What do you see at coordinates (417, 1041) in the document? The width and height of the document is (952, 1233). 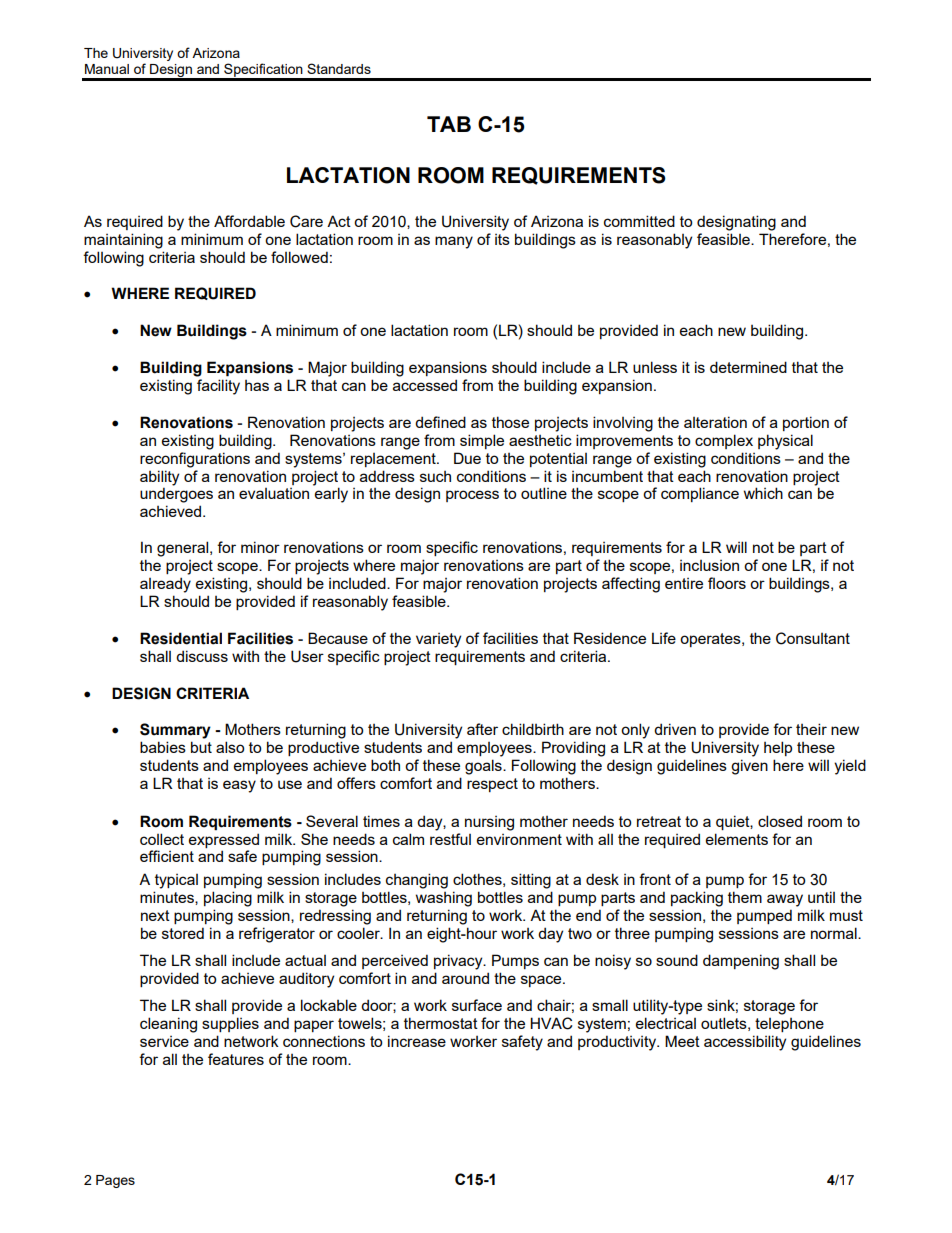 I see `increase` at bounding box center [417, 1041].
